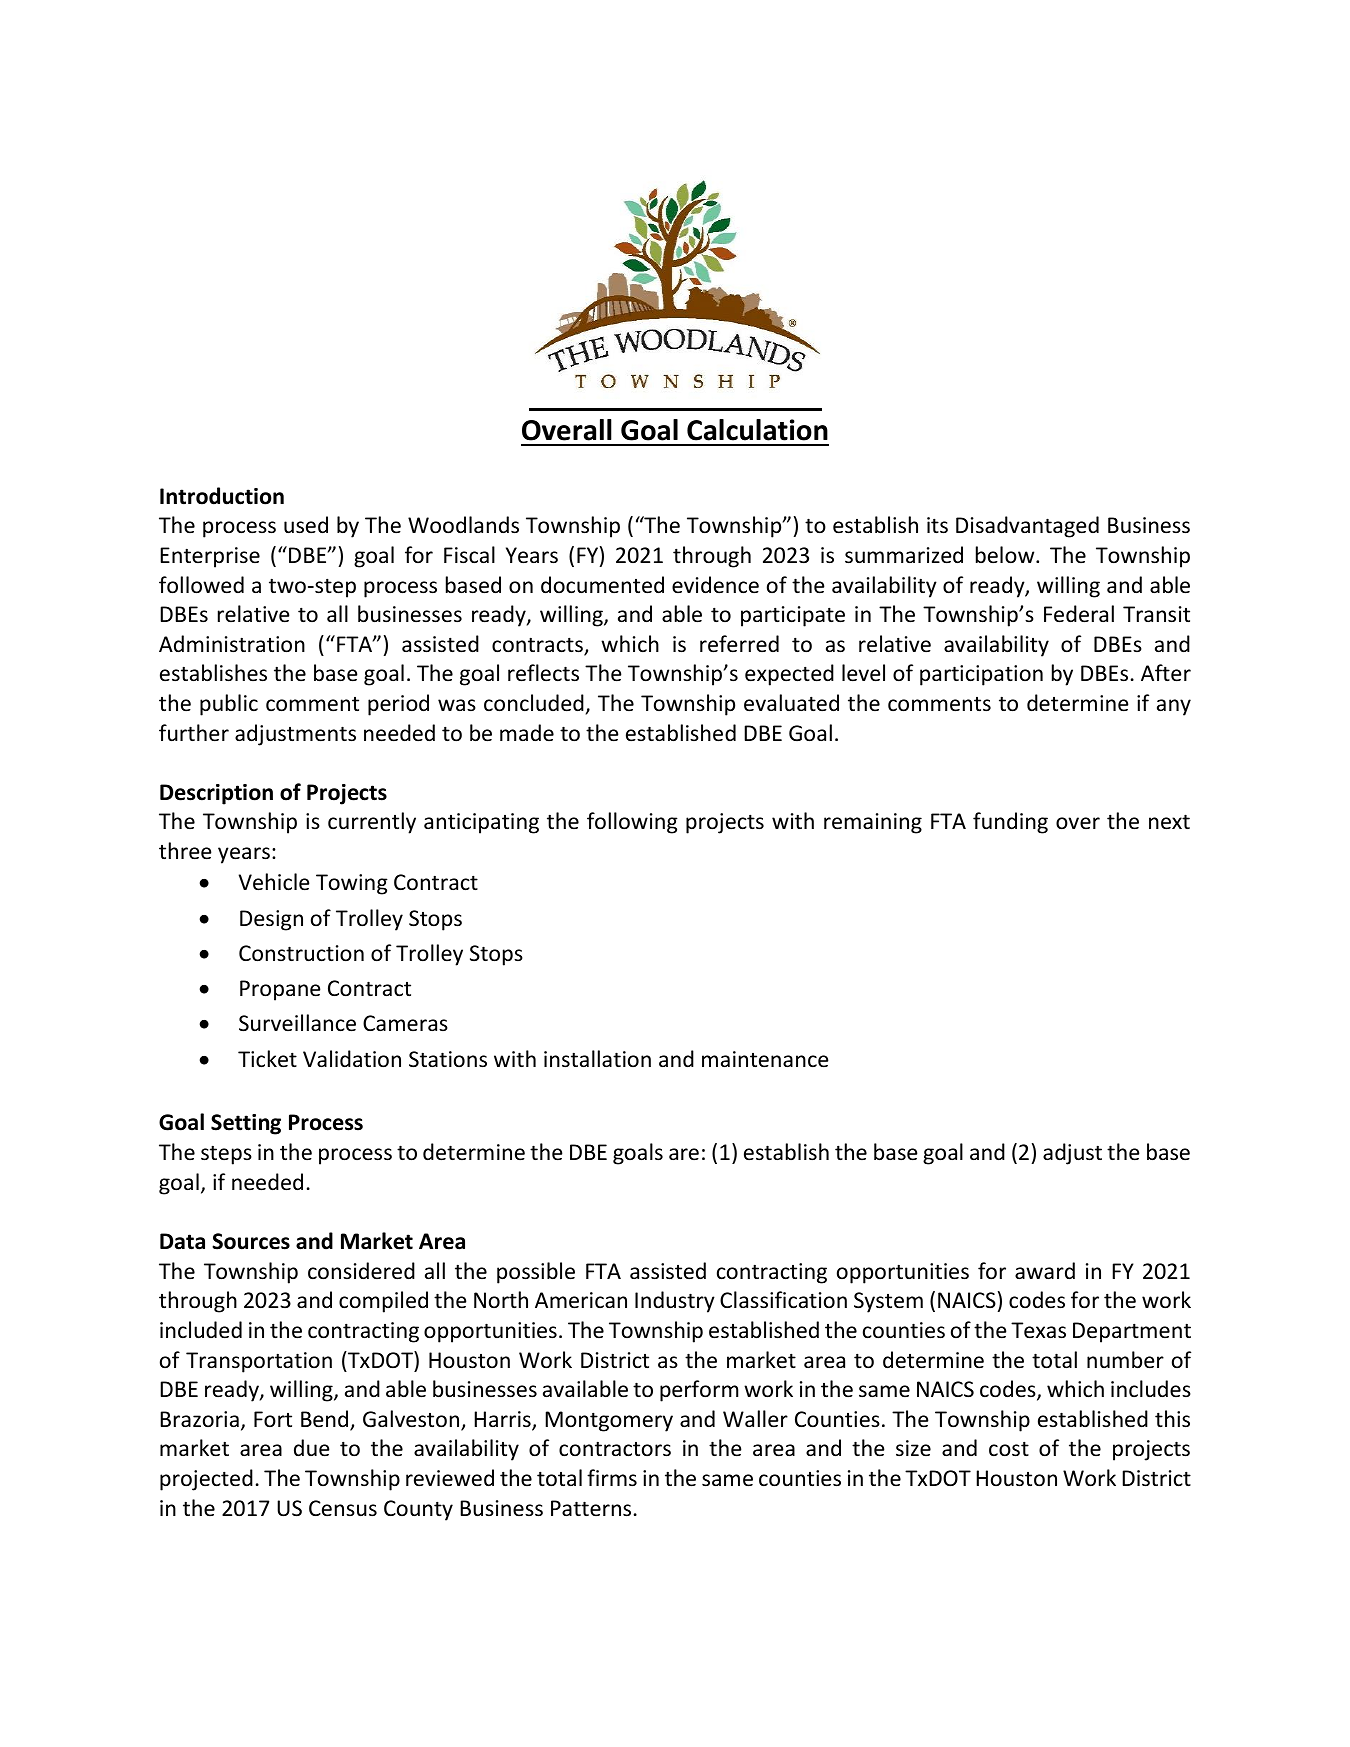 This image has height=1747, width=1350. What do you see at coordinates (791, 703) in the image?
I see `evaluated` at bounding box center [791, 703].
